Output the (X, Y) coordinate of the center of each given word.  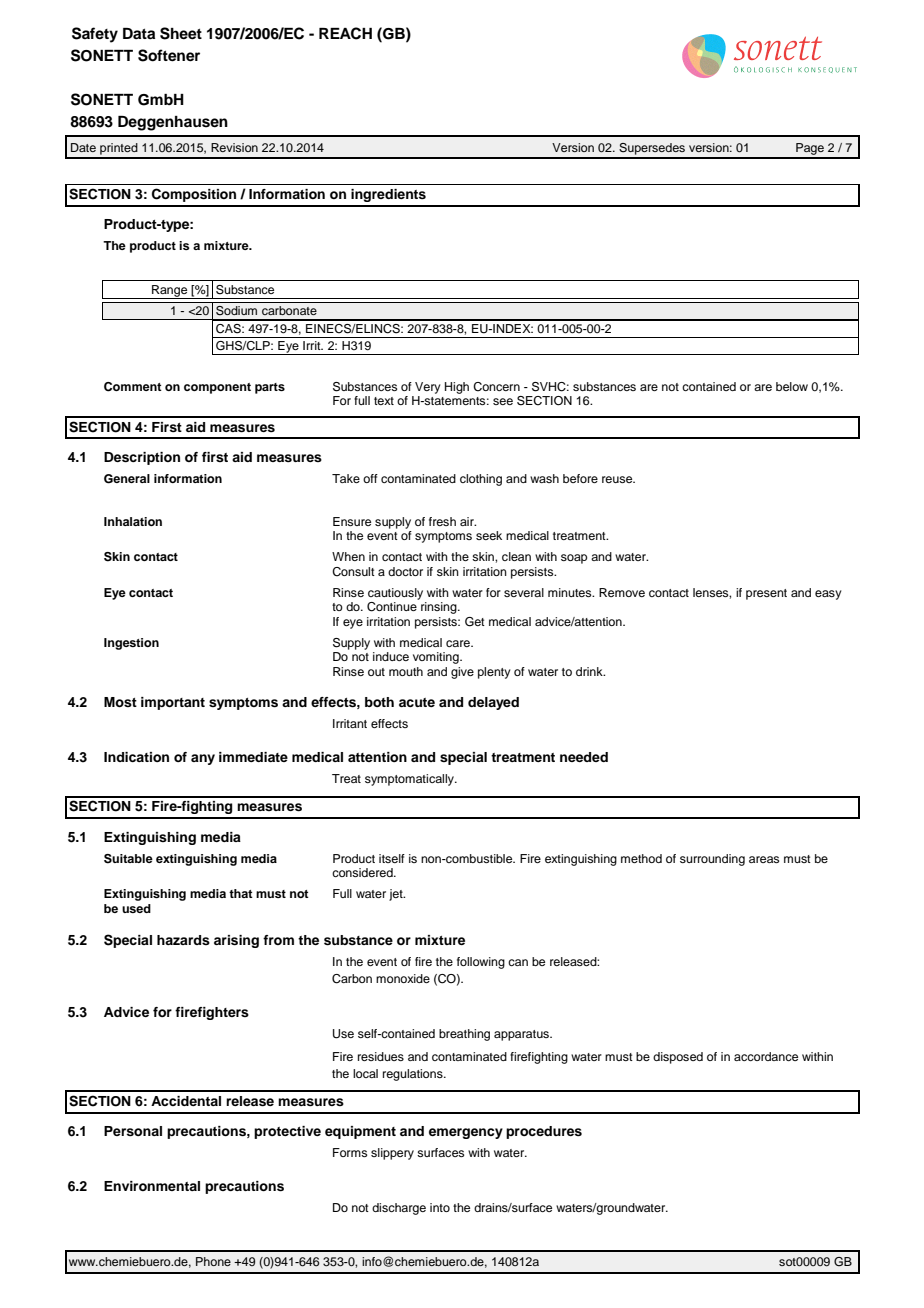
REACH (345, 33)
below (792, 386)
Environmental (152, 1186)
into (440, 1207)
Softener (169, 55)
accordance (766, 1056)
